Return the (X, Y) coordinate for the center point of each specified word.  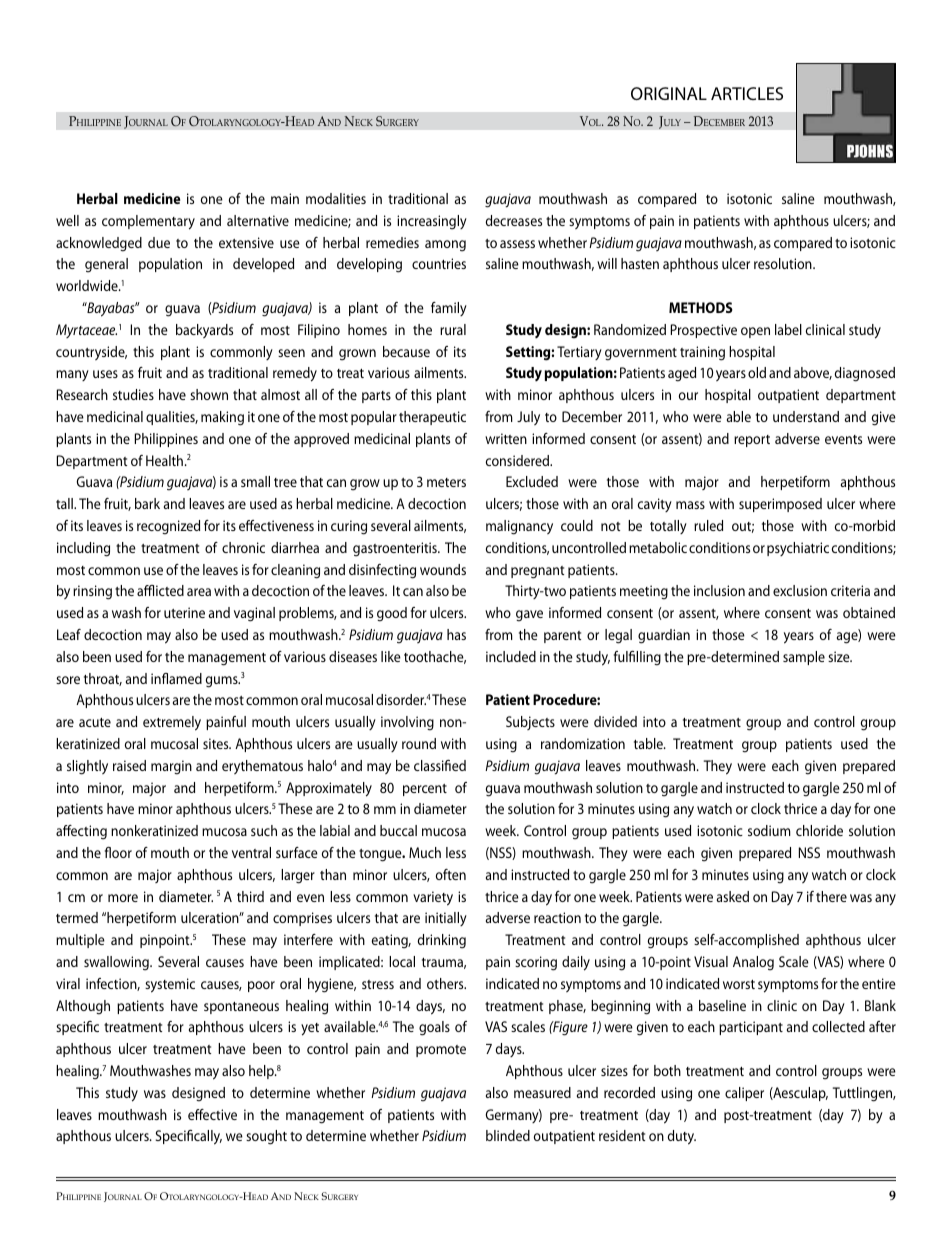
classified (440, 765)
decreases (514, 220)
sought (266, 1137)
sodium (769, 830)
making (222, 418)
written (506, 438)
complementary (148, 222)
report (752, 441)
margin (171, 767)
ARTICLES (747, 93)
